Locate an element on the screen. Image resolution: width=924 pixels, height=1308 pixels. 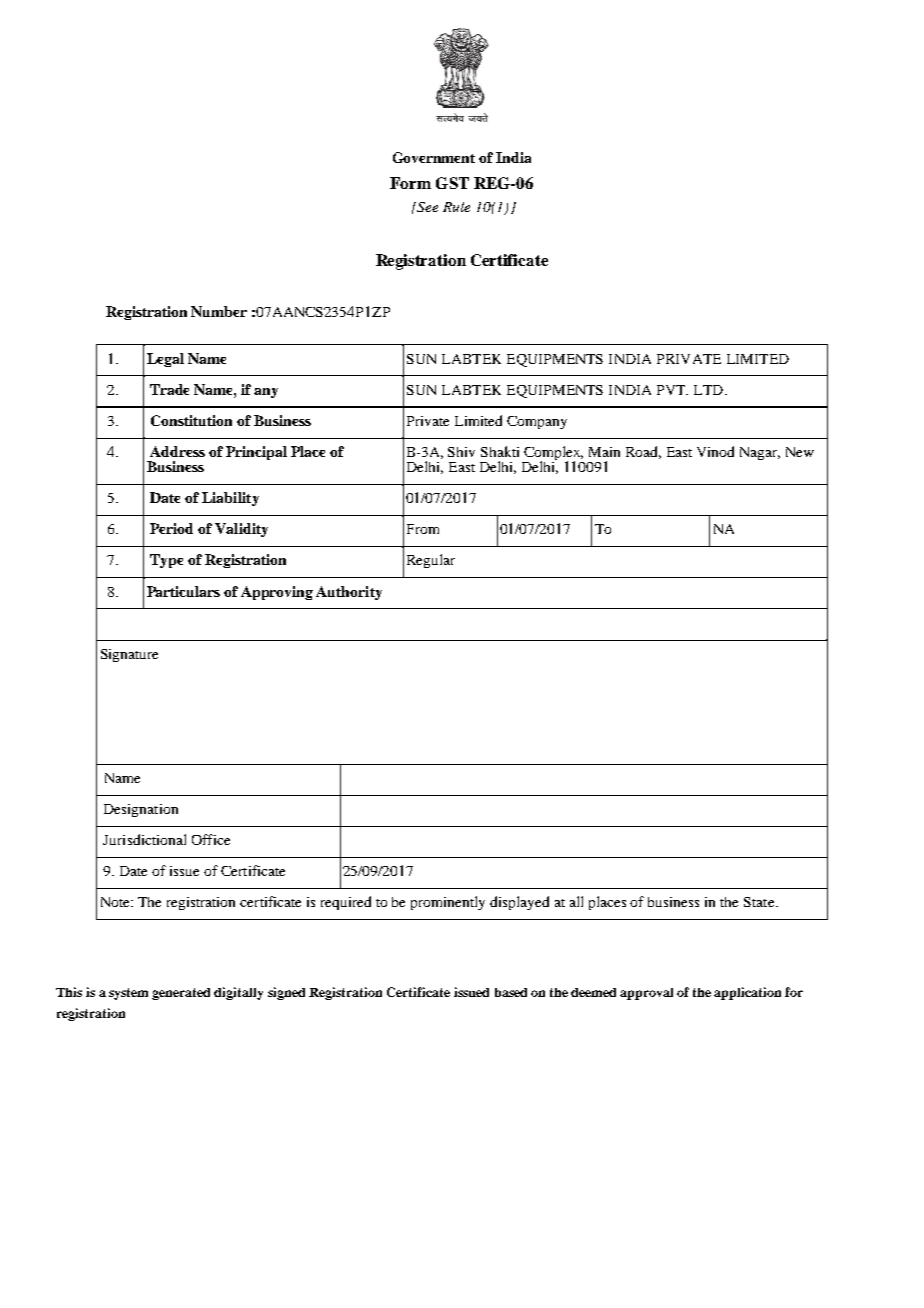
based is located at coordinates (511, 992).
